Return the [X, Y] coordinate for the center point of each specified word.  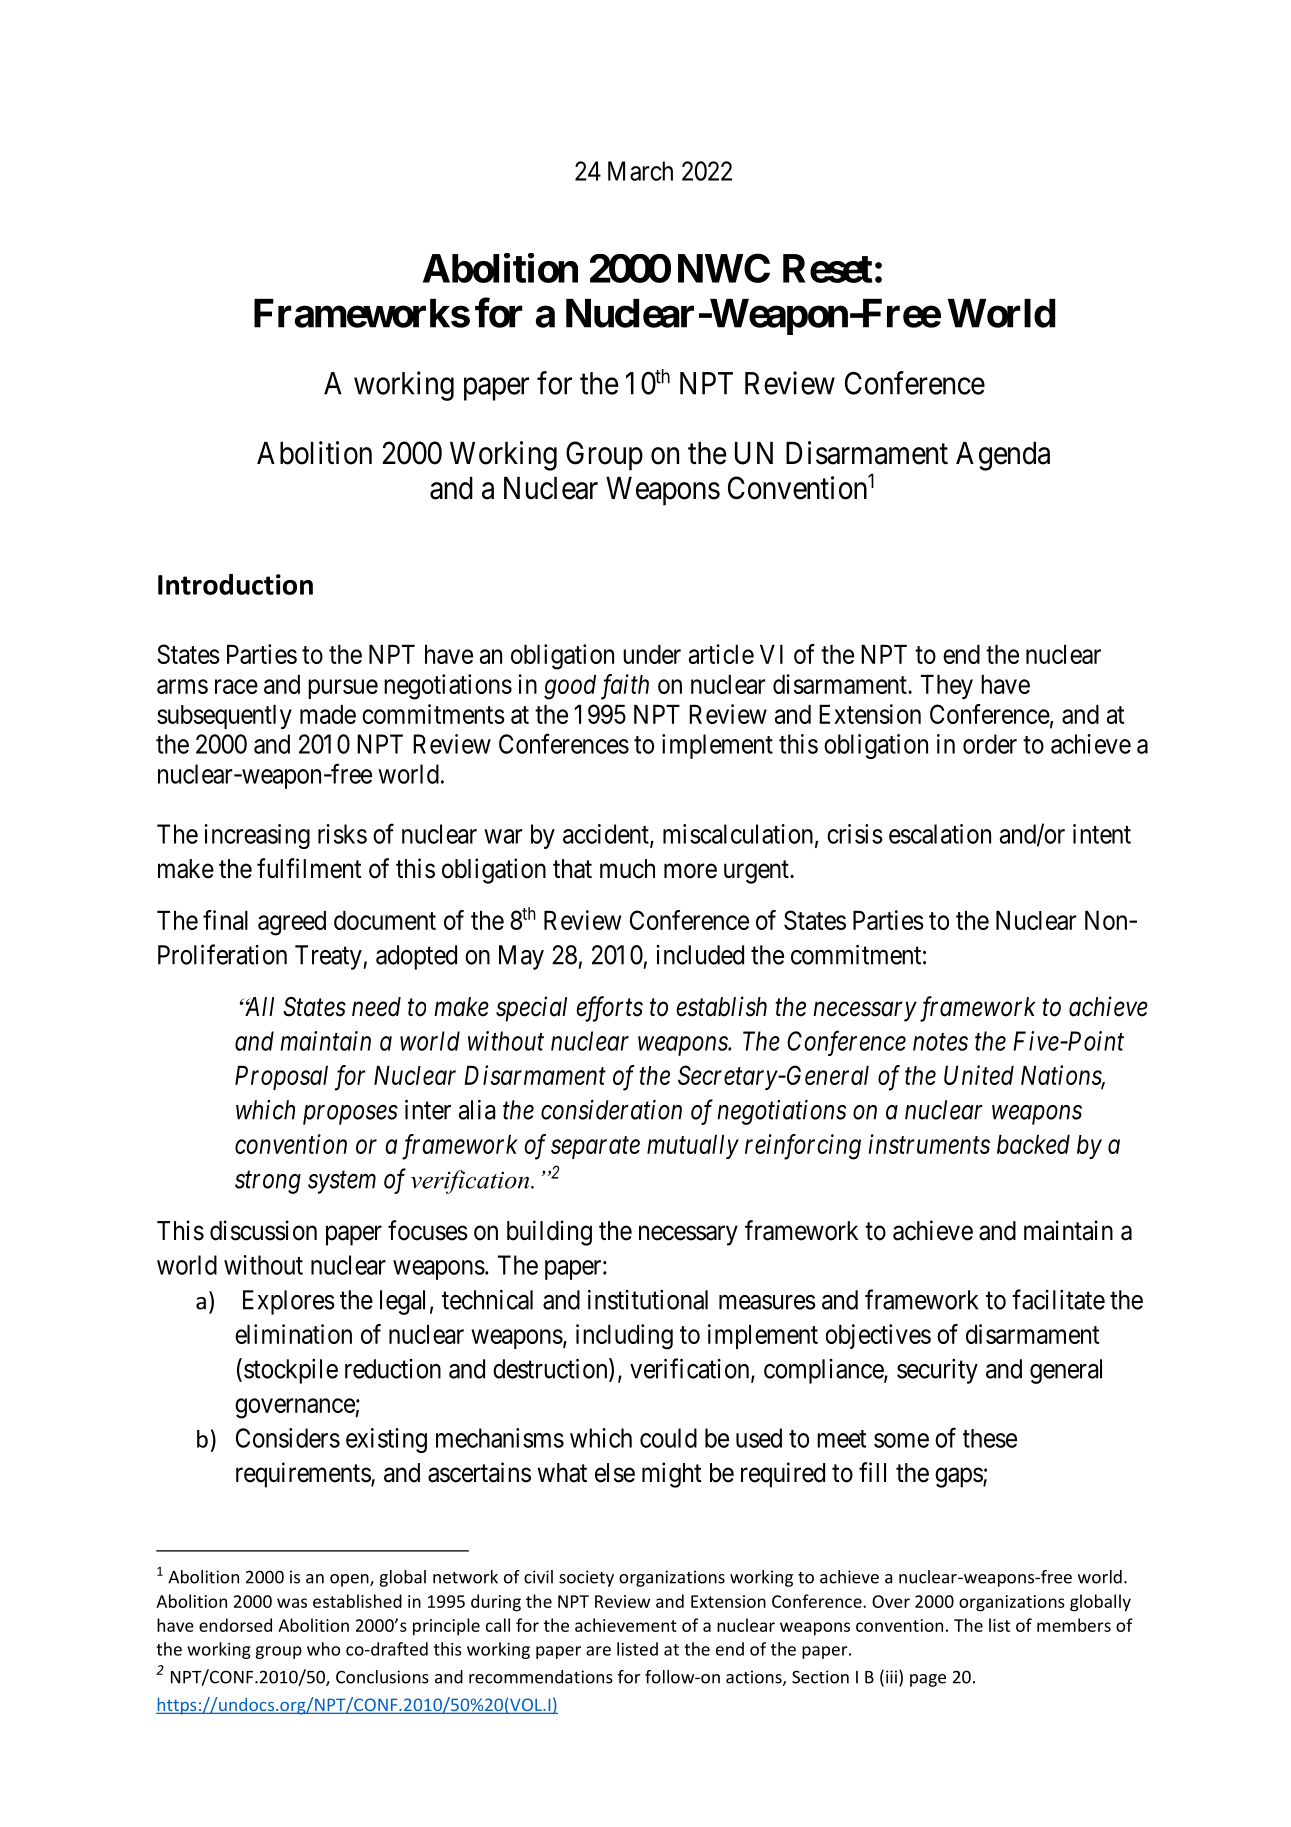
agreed [292, 923]
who [323, 1649]
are [598, 1651]
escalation [940, 834]
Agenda [1003, 456]
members [1074, 1625]
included [700, 955]
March [640, 171]
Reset [828, 268]
